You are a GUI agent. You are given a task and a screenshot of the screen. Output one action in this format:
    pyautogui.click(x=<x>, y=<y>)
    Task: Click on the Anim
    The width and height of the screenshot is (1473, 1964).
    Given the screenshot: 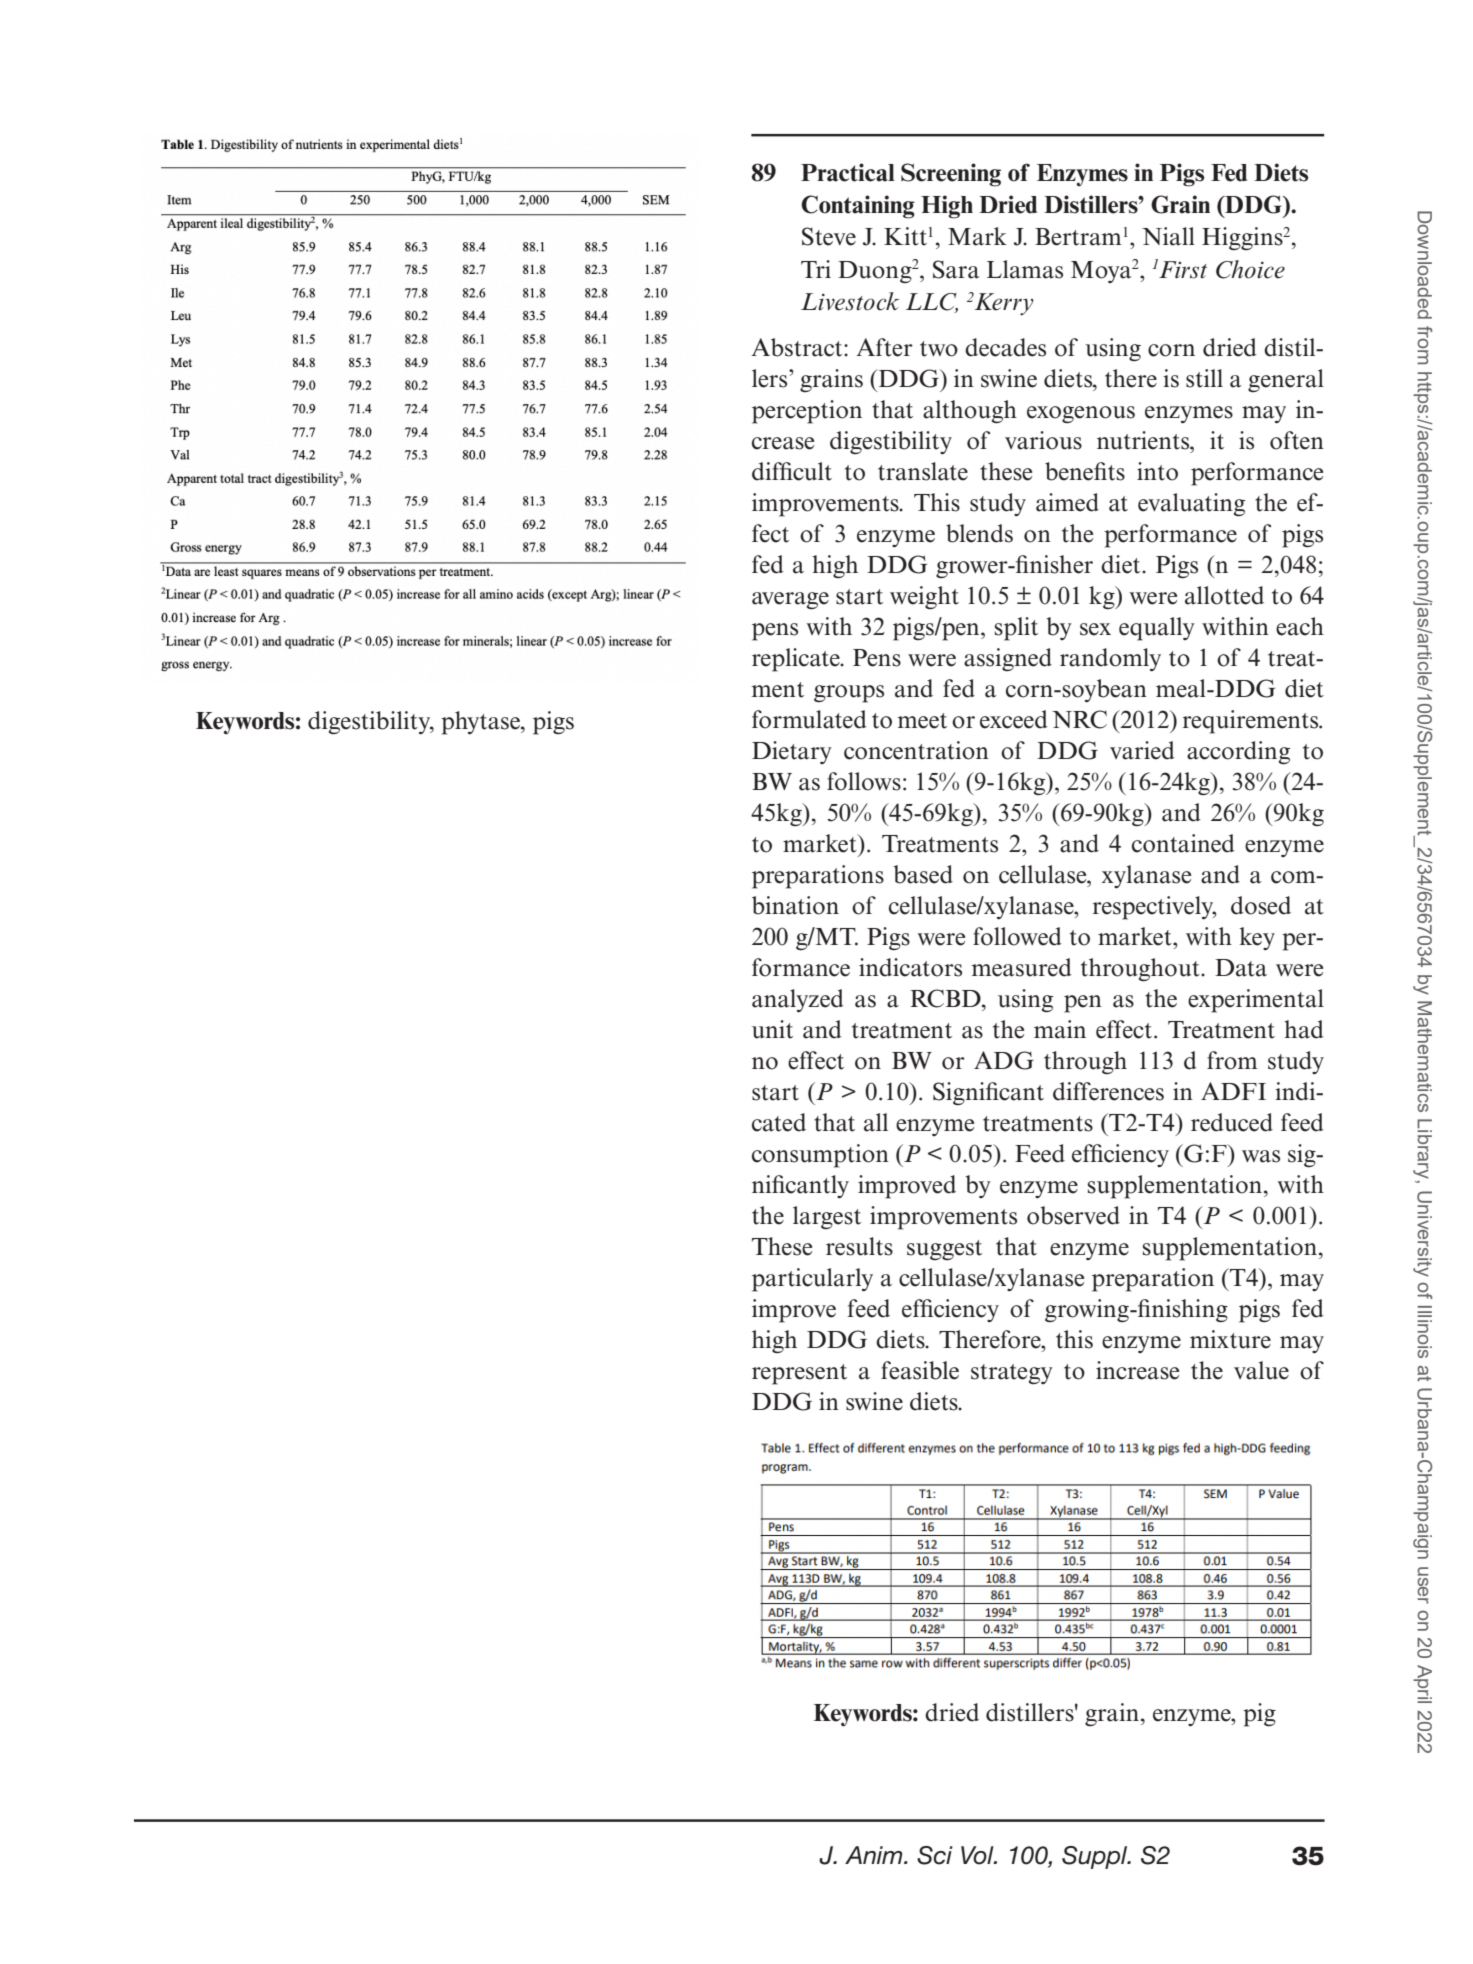 What is the action you would take?
    pyautogui.click(x=875, y=1855)
